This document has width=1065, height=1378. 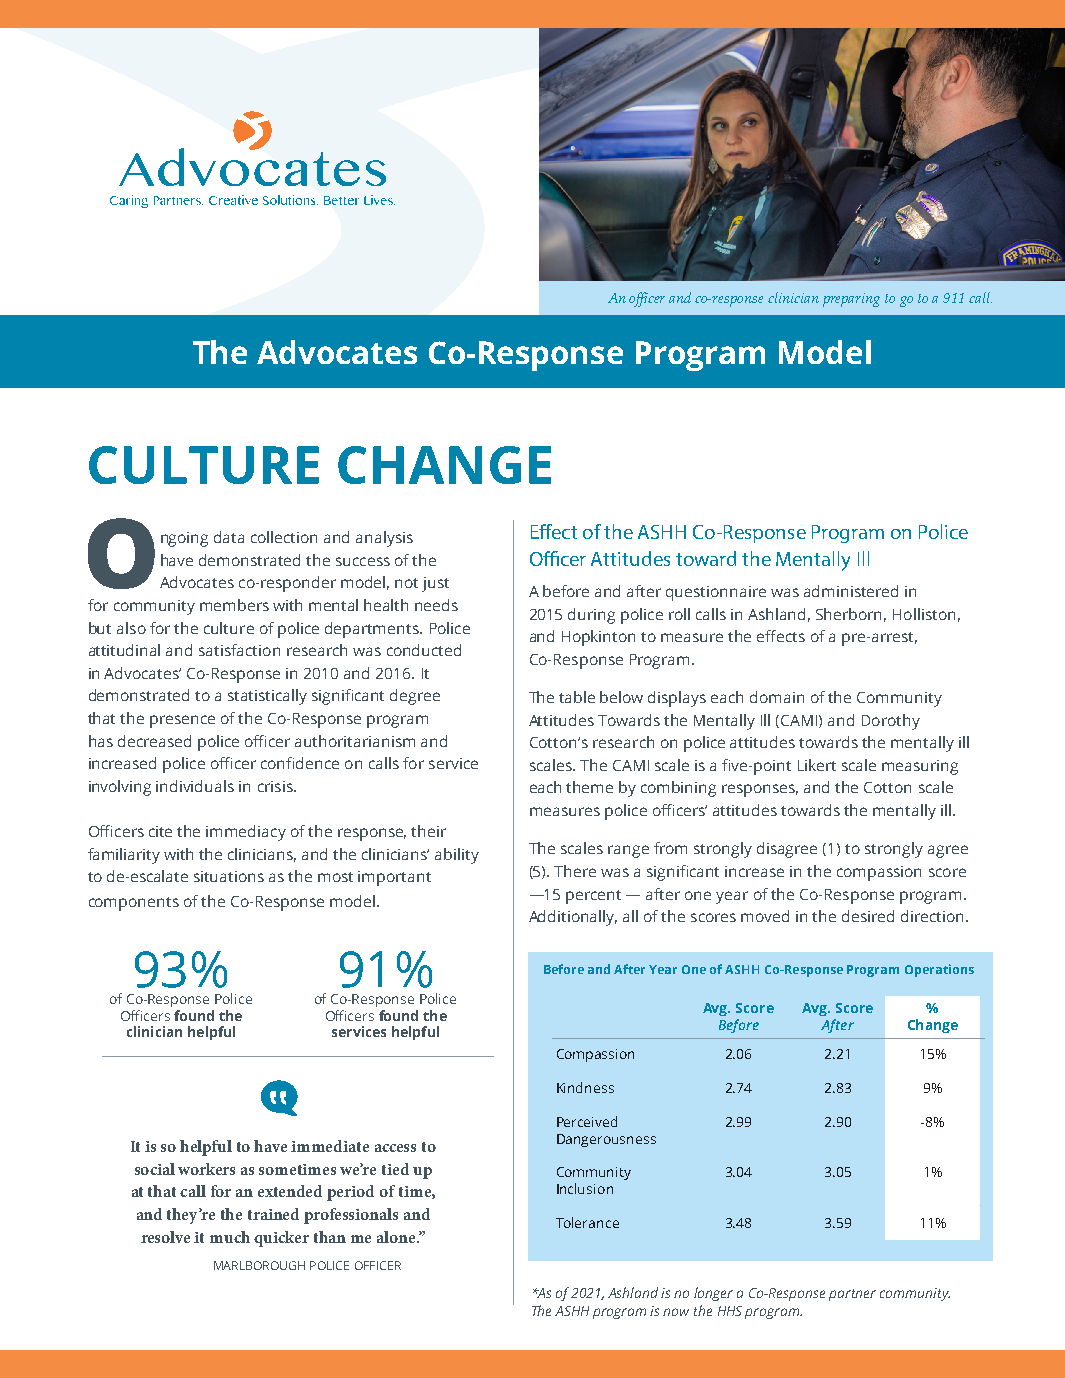 I want to click on preparing, so click(x=851, y=300).
